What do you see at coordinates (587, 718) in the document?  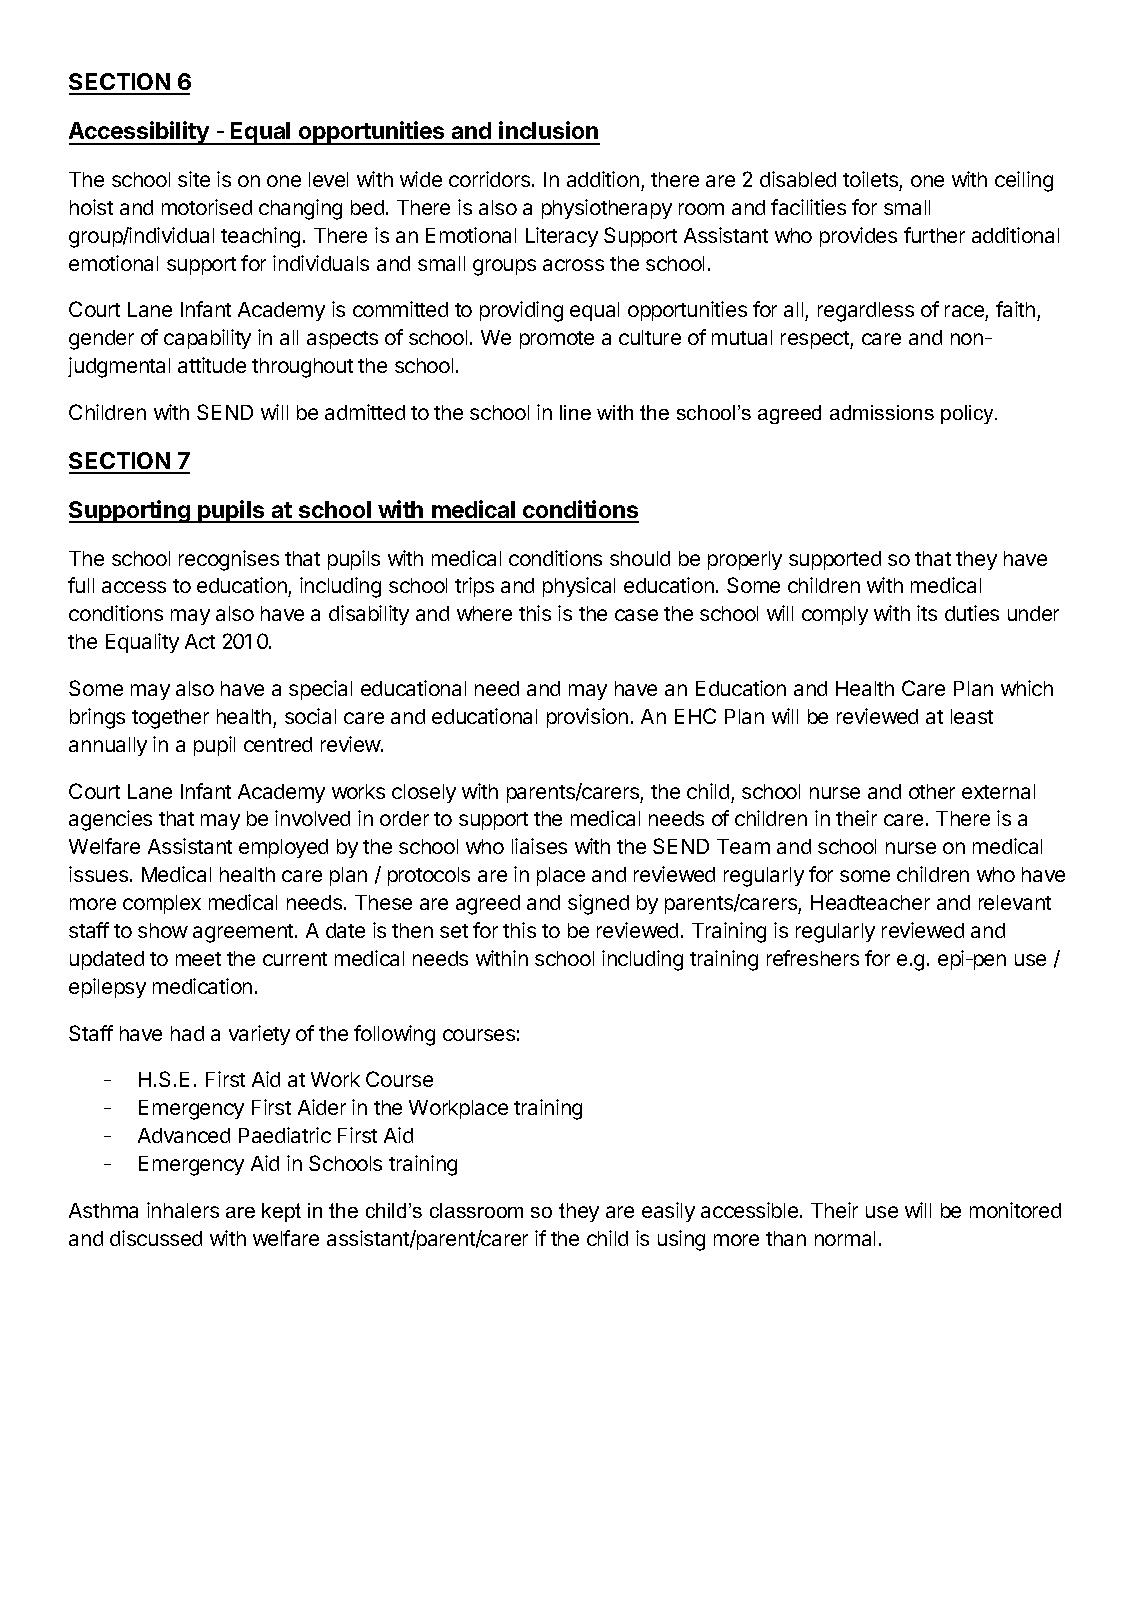 I see `provision` at bounding box center [587, 718].
